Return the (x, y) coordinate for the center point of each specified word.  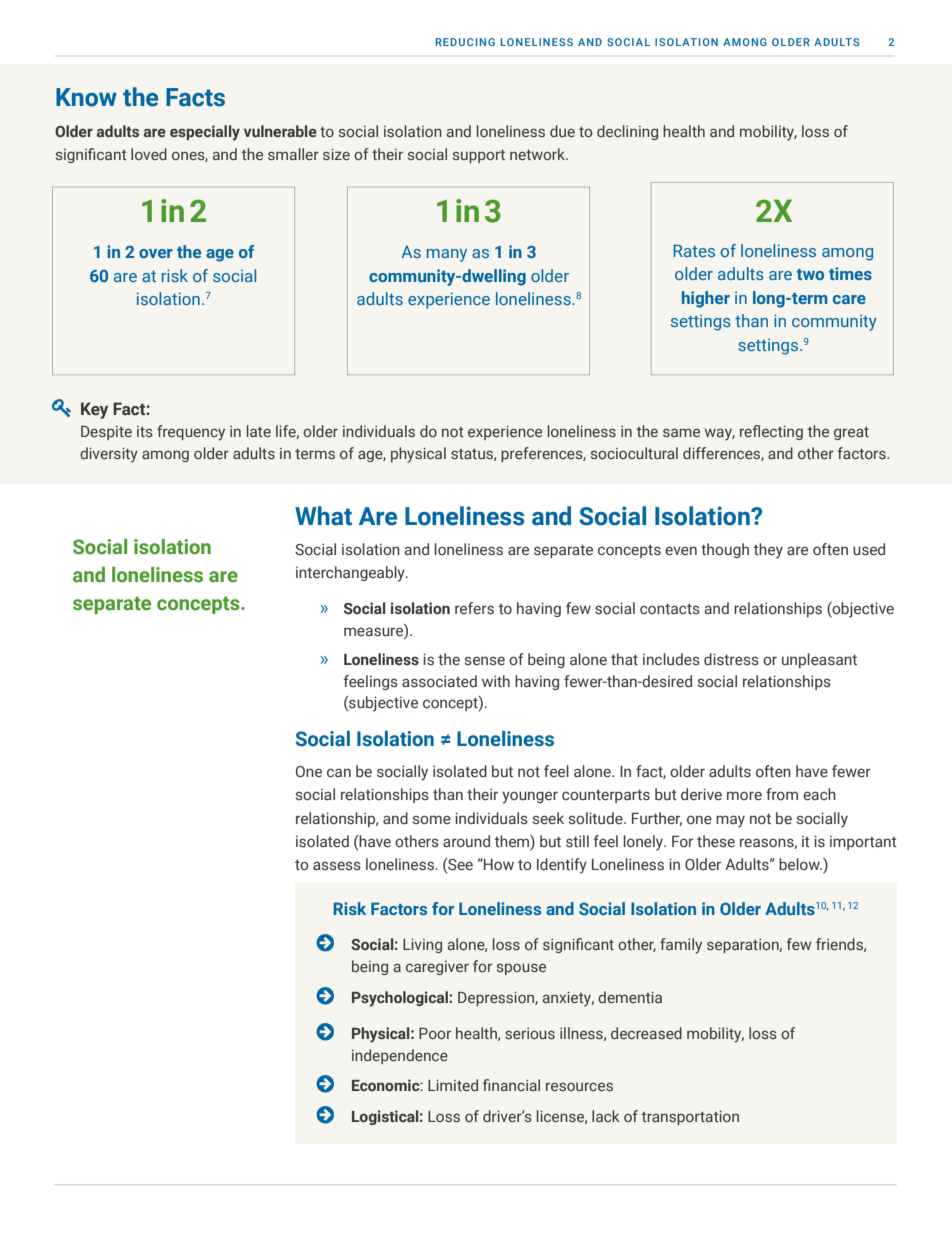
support (479, 156)
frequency (191, 433)
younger (530, 797)
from (782, 794)
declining (627, 132)
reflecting (771, 432)
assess (337, 866)
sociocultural (634, 453)
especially (205, 133)
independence (400, 1056)
